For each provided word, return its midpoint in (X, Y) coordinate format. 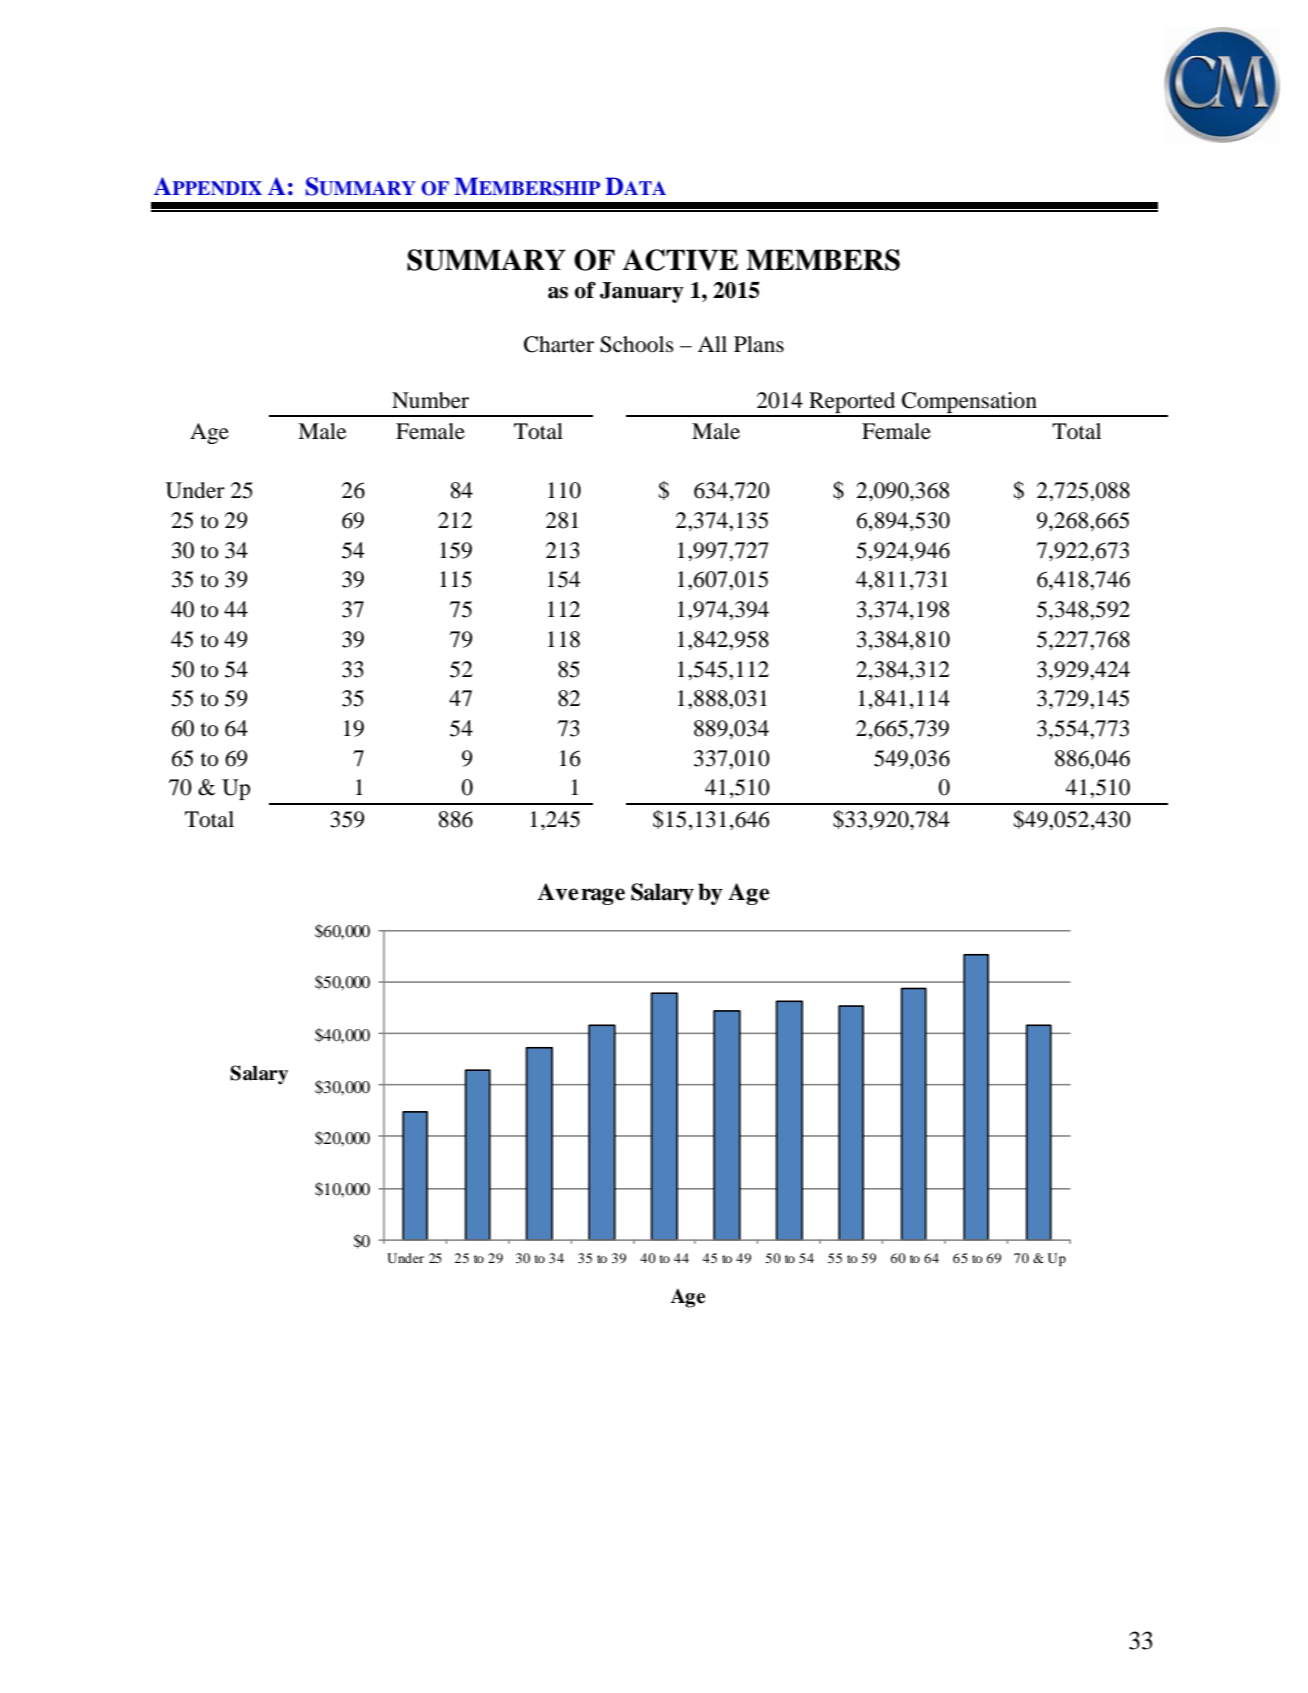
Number (430, 400)
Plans (759, 344)
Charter (559, 344)
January (642, 292)
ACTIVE (680, 260)
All (712, 344)
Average (581, 894)
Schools (637, 344)
